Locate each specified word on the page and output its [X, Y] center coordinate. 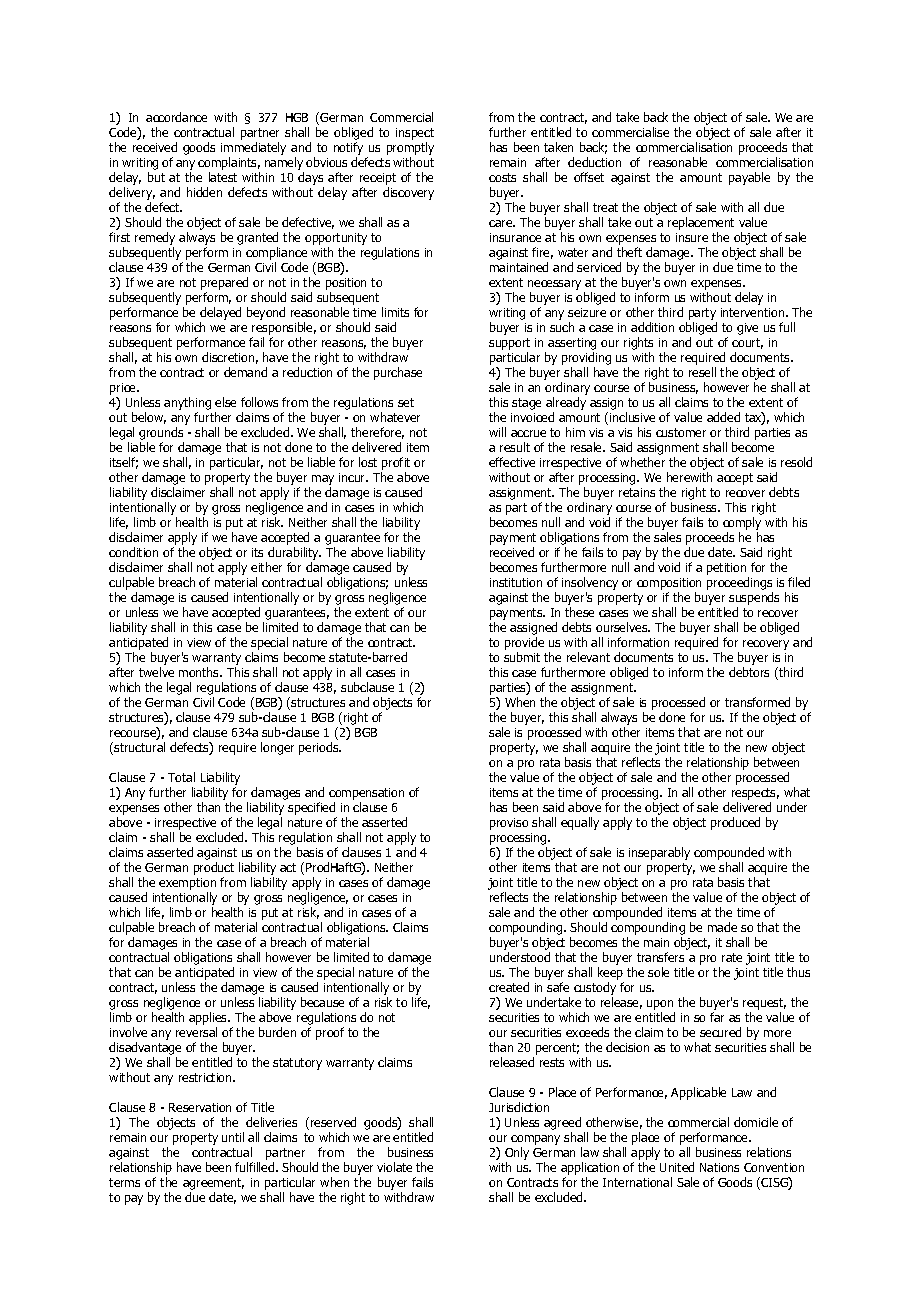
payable [749, 178]
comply [742, 523]
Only [517, 1155]
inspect [415, 134]
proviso [509, 824]
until [233, 1137]
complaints [229, 163]
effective [512, 462]
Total [181, 777]
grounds [161, 433]
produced [735, 823]
